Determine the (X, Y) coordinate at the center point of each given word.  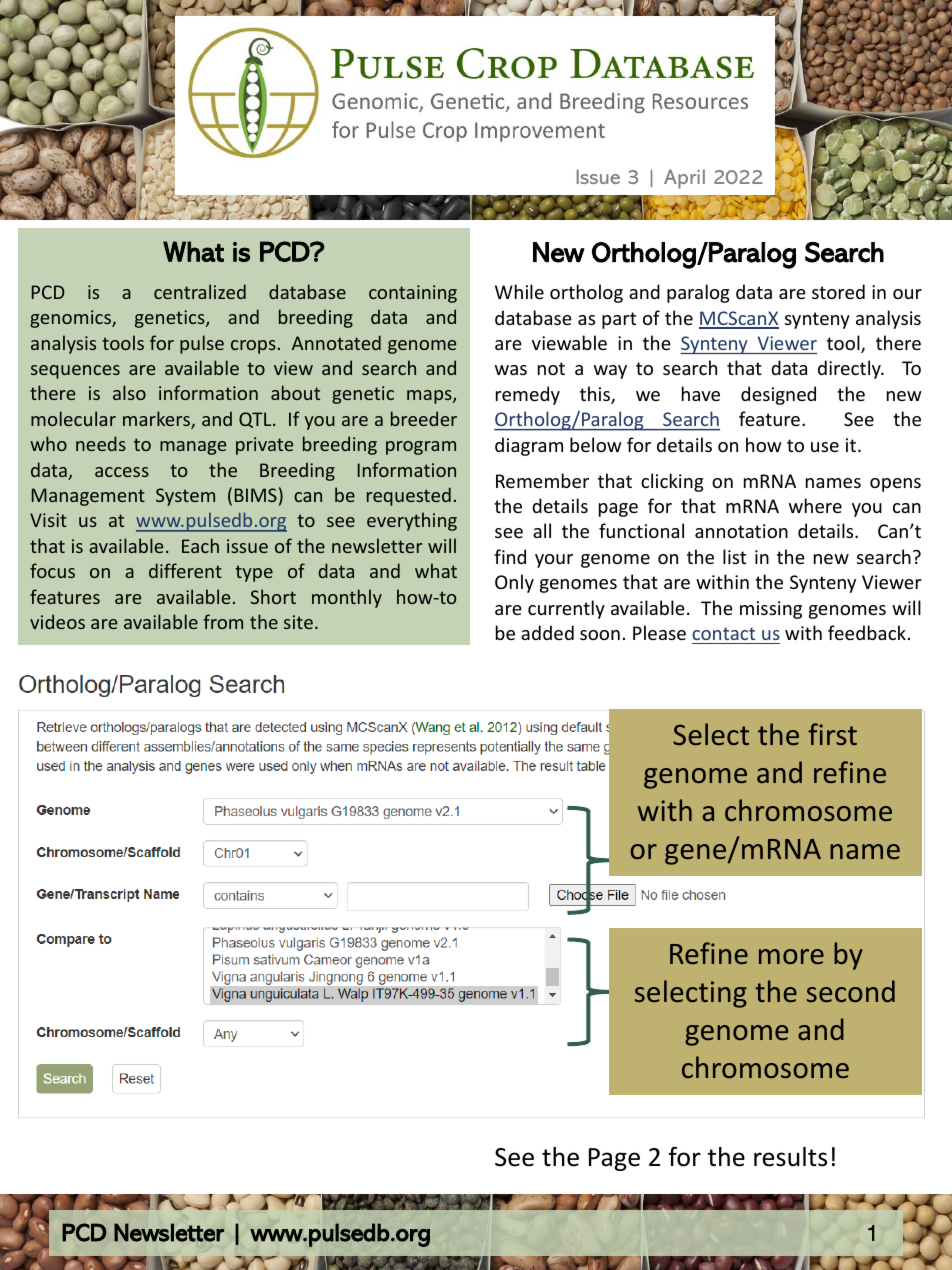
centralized (200, 291)
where (815, 505)
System (185, 497)
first (832, 734)
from (223, 621)
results (790, 1157)
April (684, 179)
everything (412, 521)
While (519, 291)
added (547, 632)
